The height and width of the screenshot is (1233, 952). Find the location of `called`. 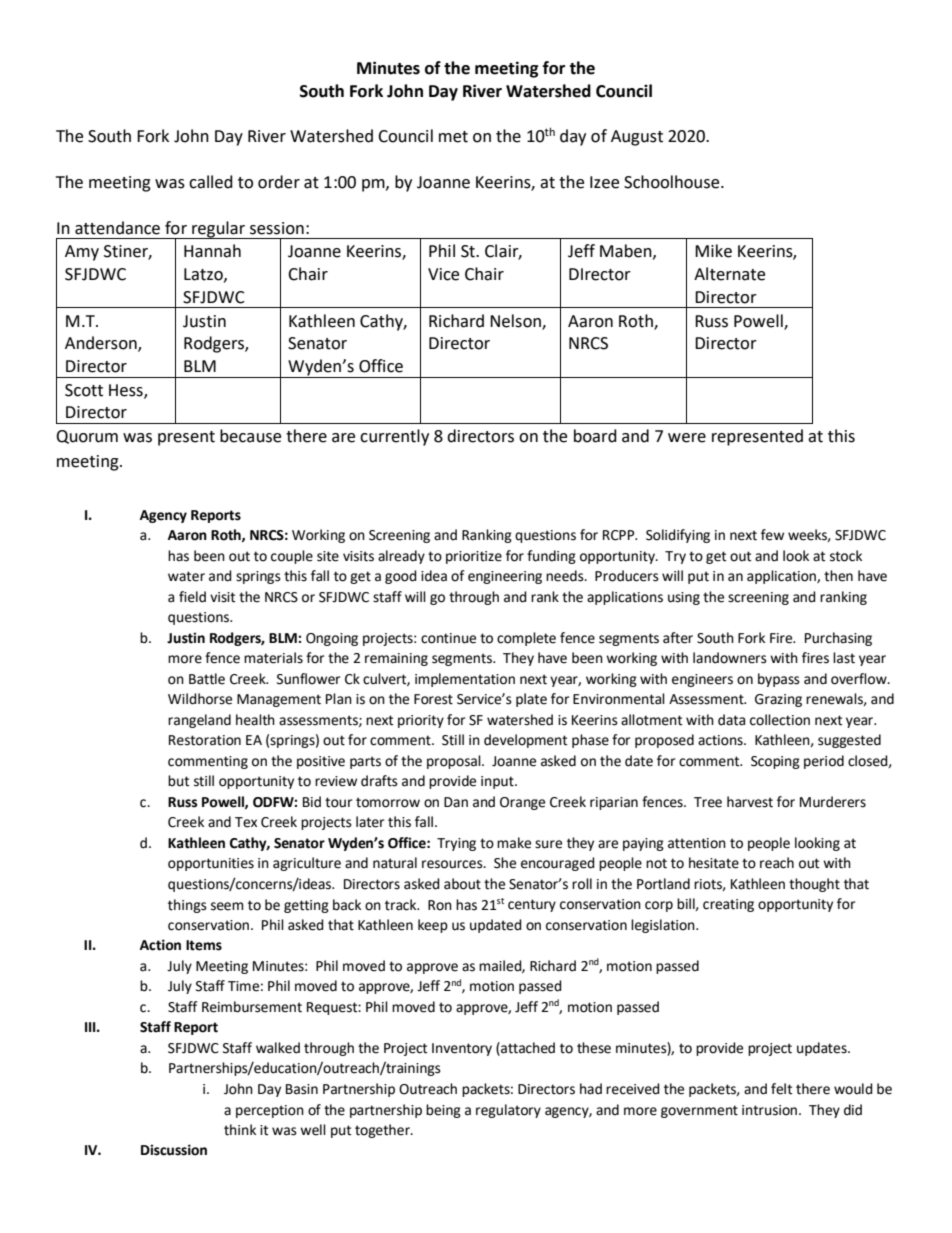

called is located at coordinates (211, 182).
